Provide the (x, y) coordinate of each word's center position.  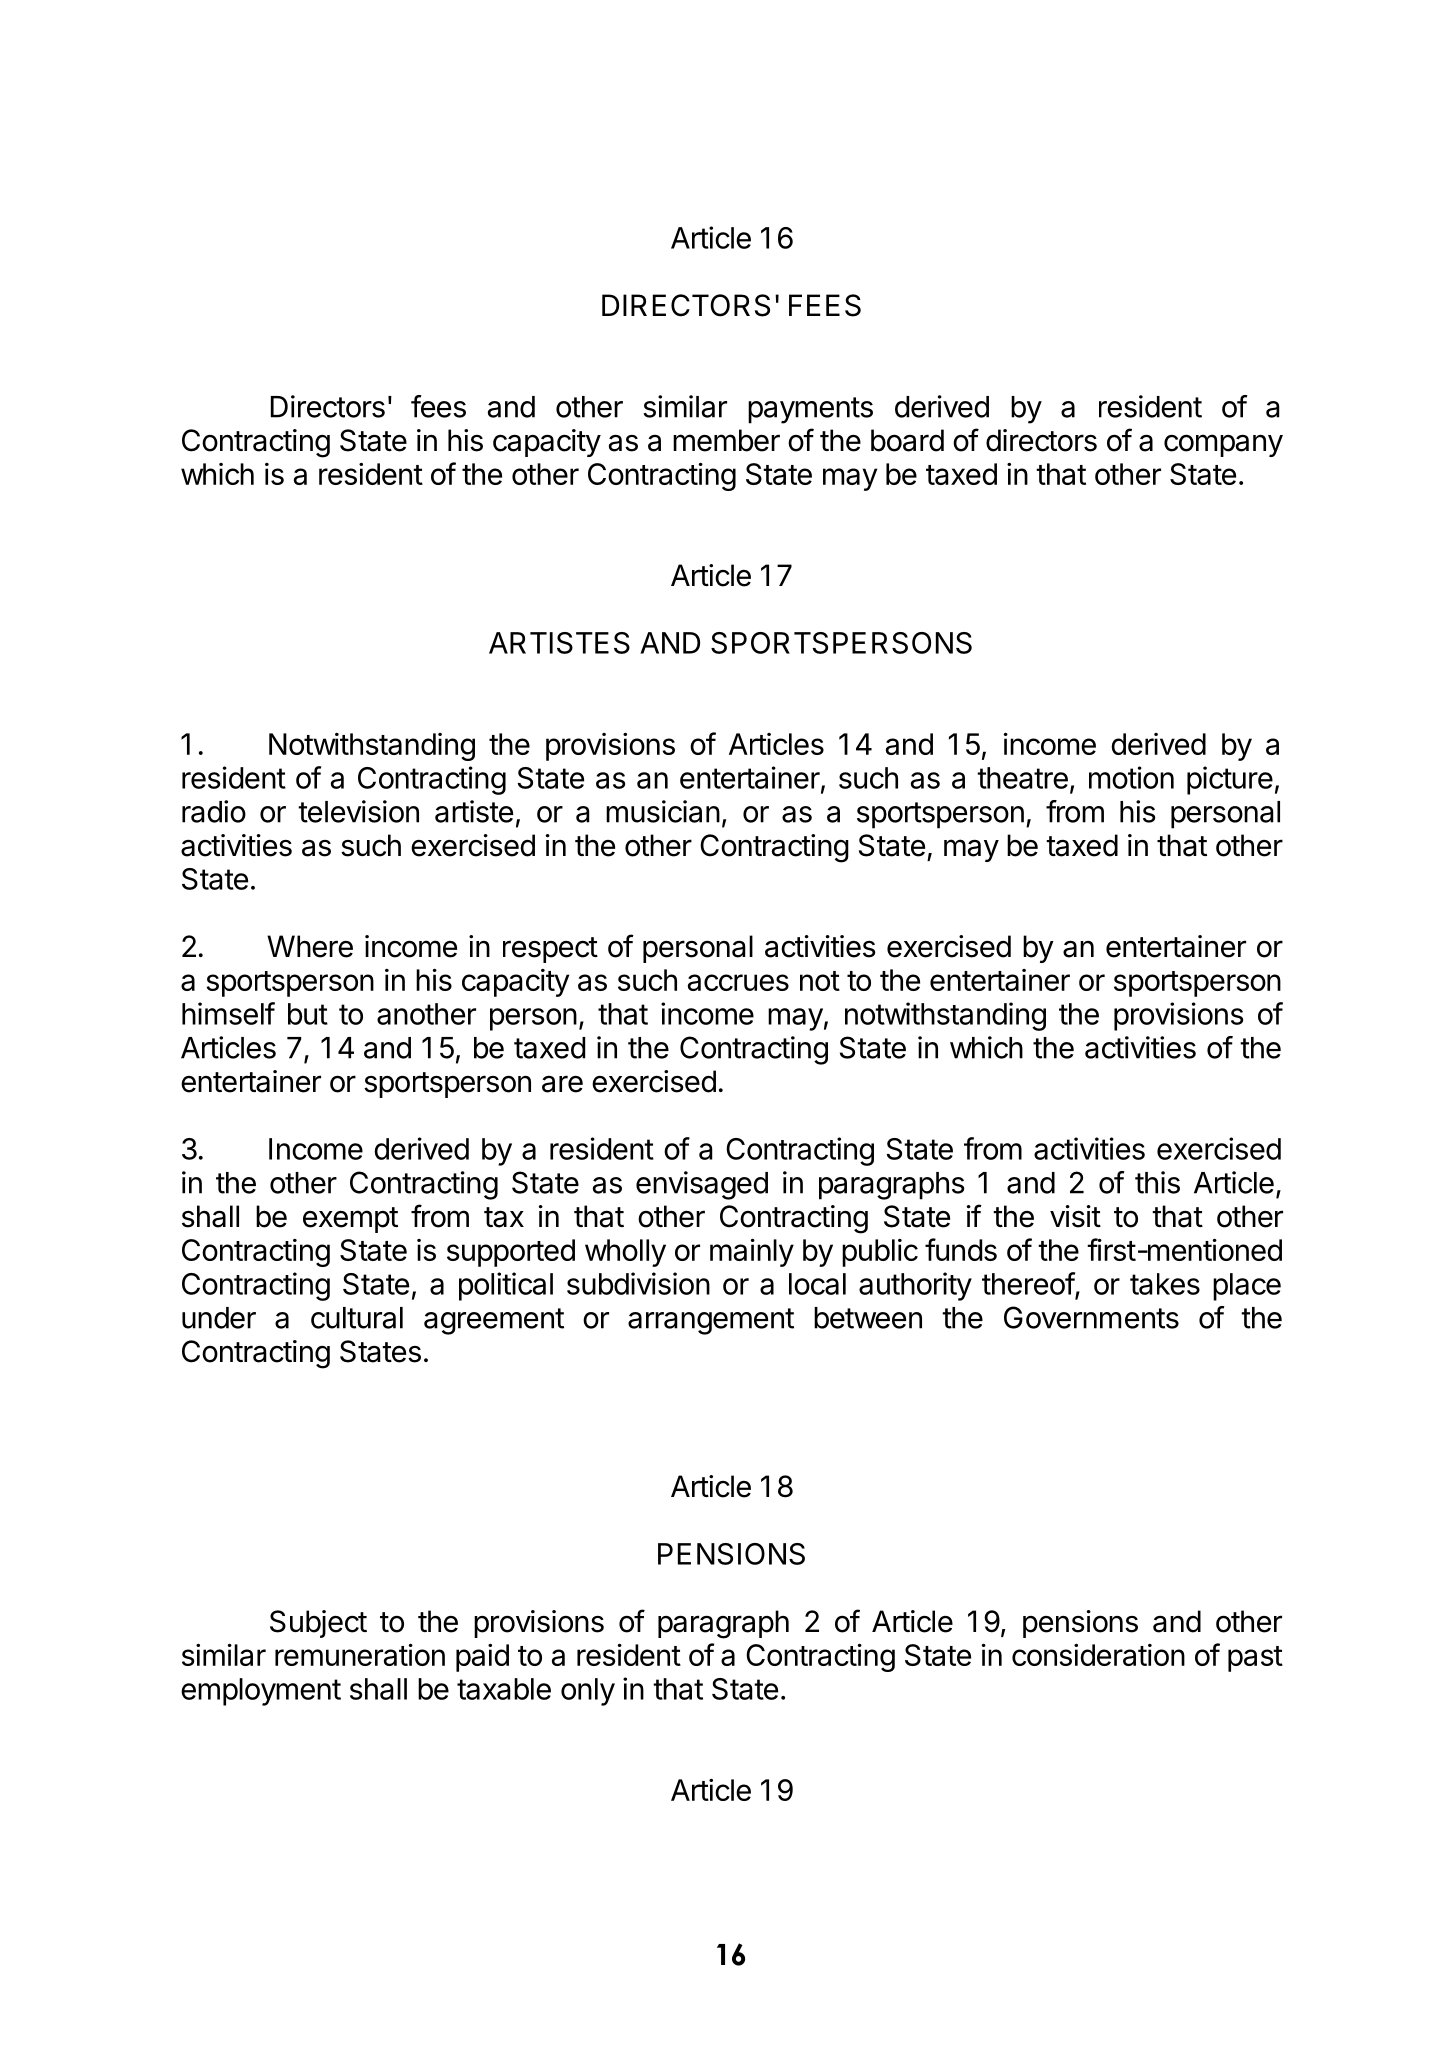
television (358, 811)
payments (810, 410)
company (1223, 445)
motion (1131, 777)
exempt (350, 1220)
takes (1165, 1284)
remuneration (360, 1654)
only (588, 1692)
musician (663, 811)
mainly (752, 1252)
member (726, 440)
